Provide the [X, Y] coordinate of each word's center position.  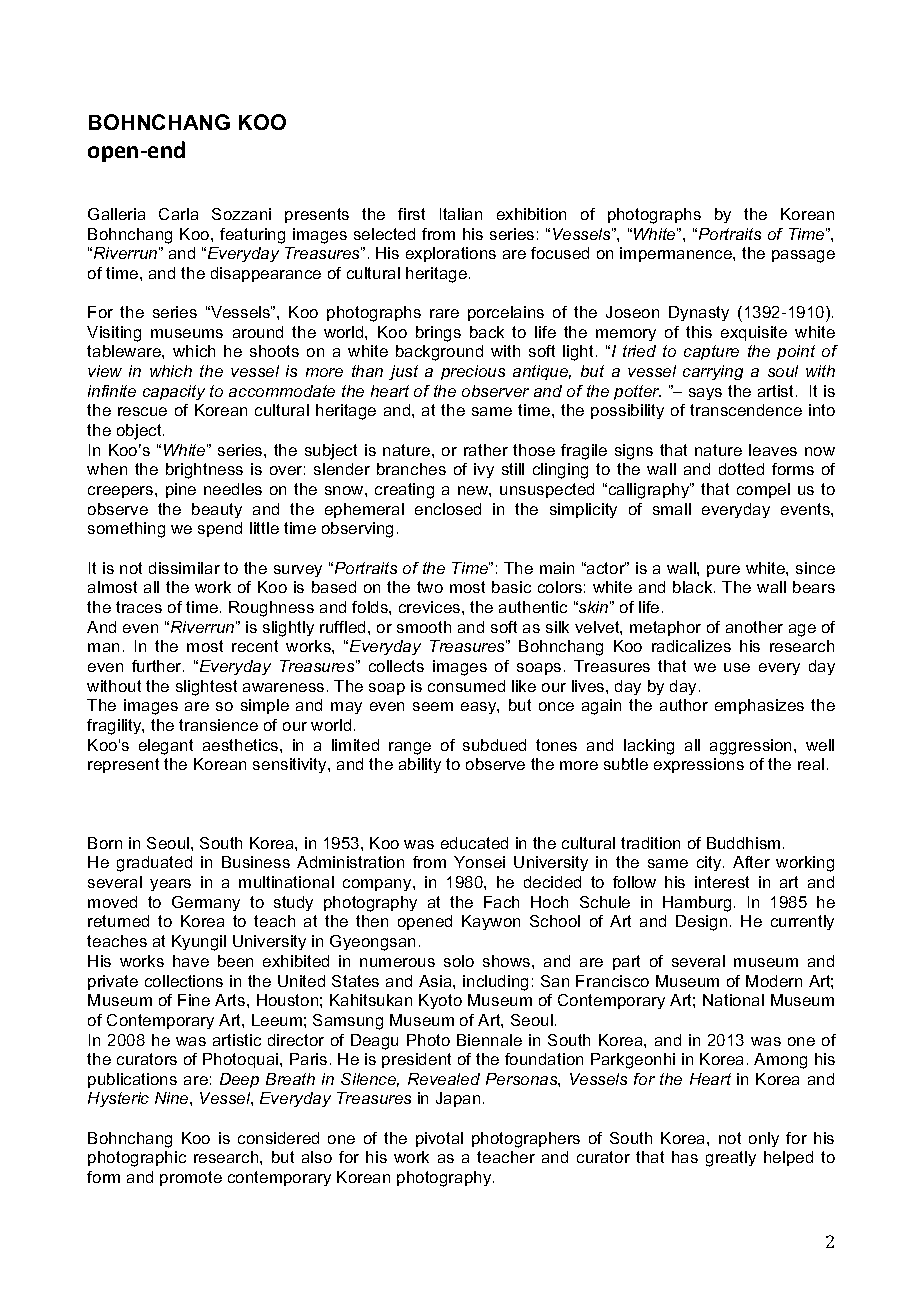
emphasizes [759, 706]
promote [191, 1178]
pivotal [439, 1139]
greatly [731, 1159]
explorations [451, 254]
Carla [178, 214]
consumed [466, 686]
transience [218, 725]
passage [803, 256]
